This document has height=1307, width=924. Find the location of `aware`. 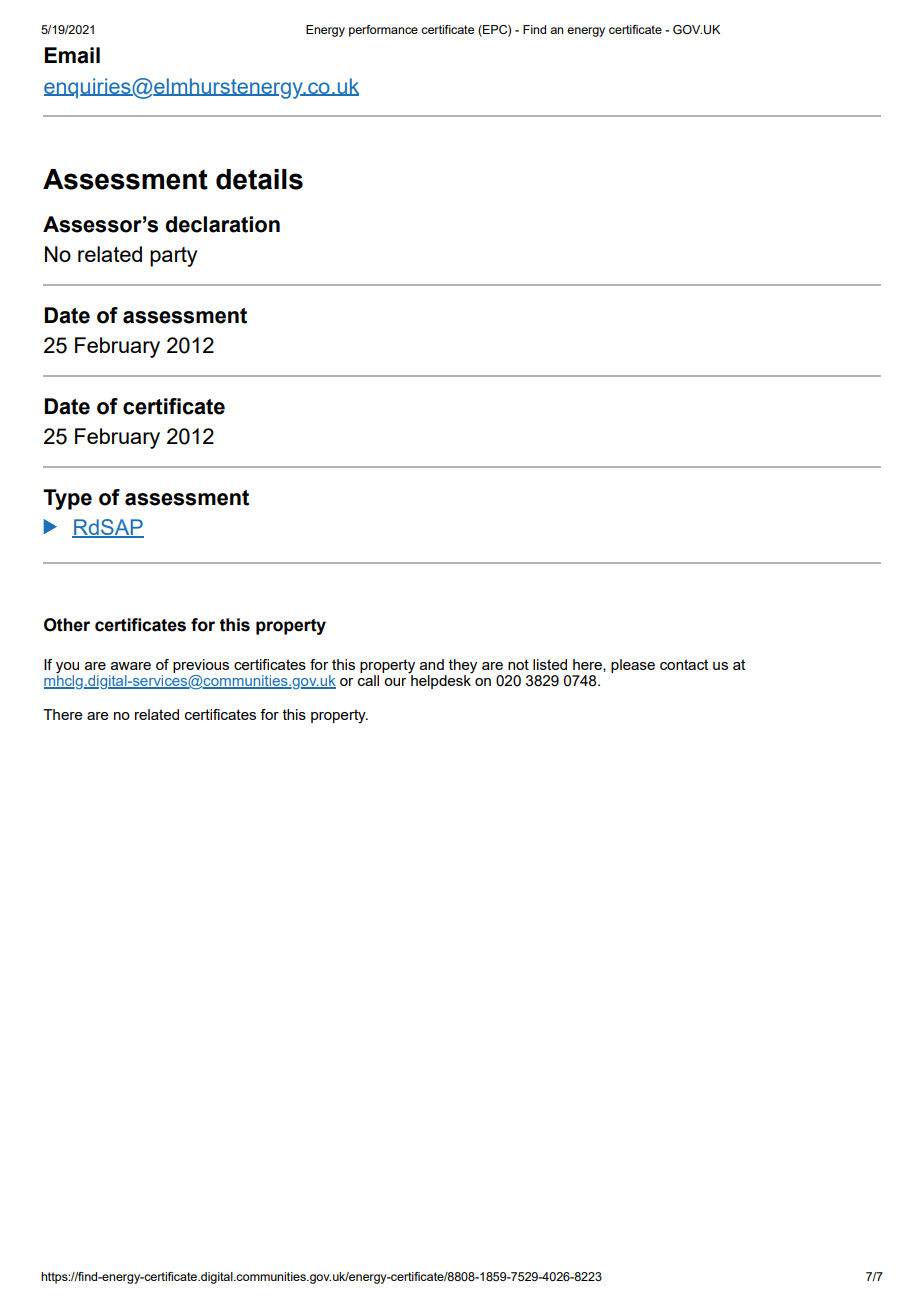

aware is located at coordinates (131, 666).
